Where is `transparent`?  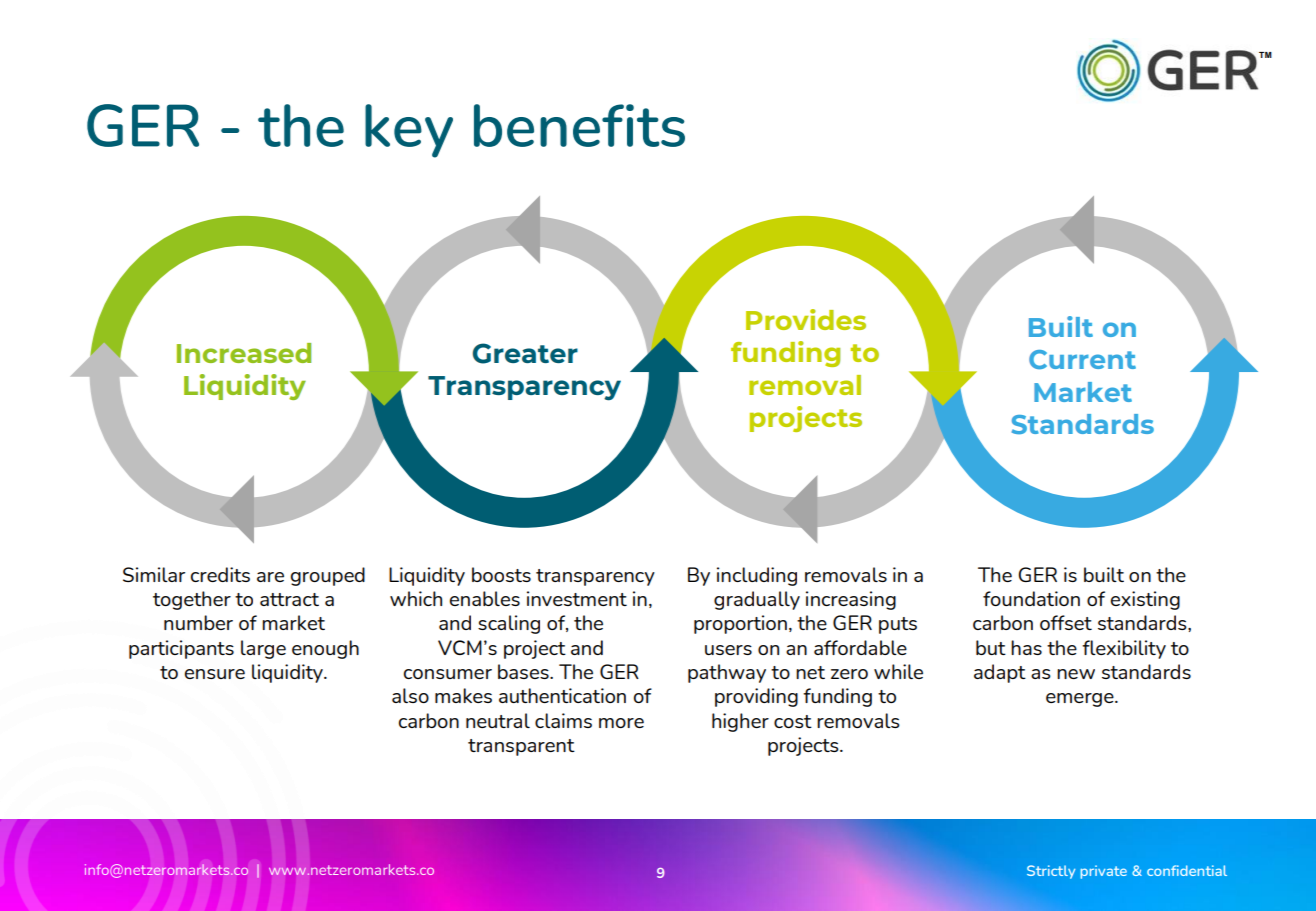
transparent is located at coordinates (521, 747).
